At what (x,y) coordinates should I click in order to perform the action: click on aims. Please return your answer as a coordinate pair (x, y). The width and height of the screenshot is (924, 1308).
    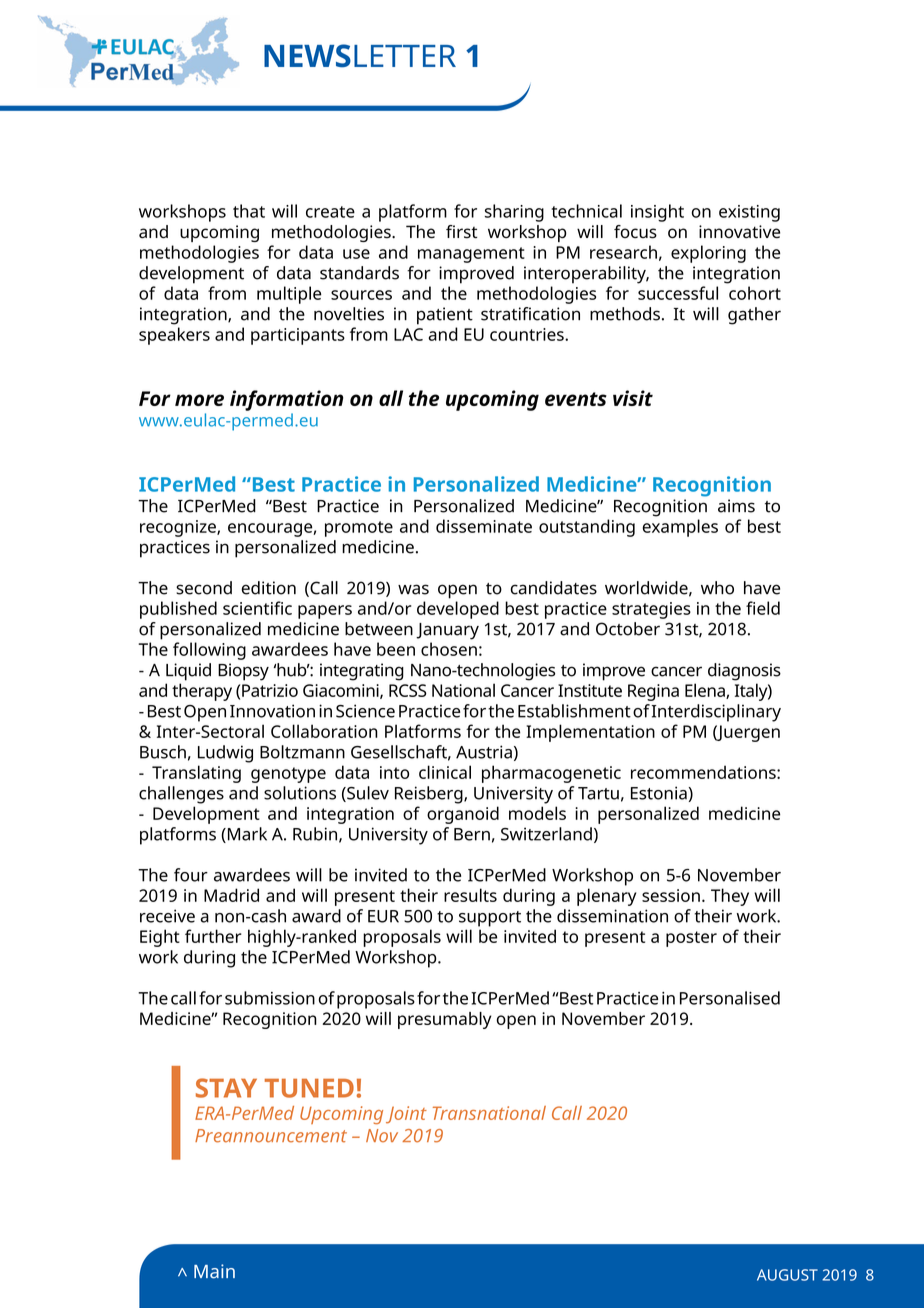
    Looking at the image, I should click on (736, 506).
